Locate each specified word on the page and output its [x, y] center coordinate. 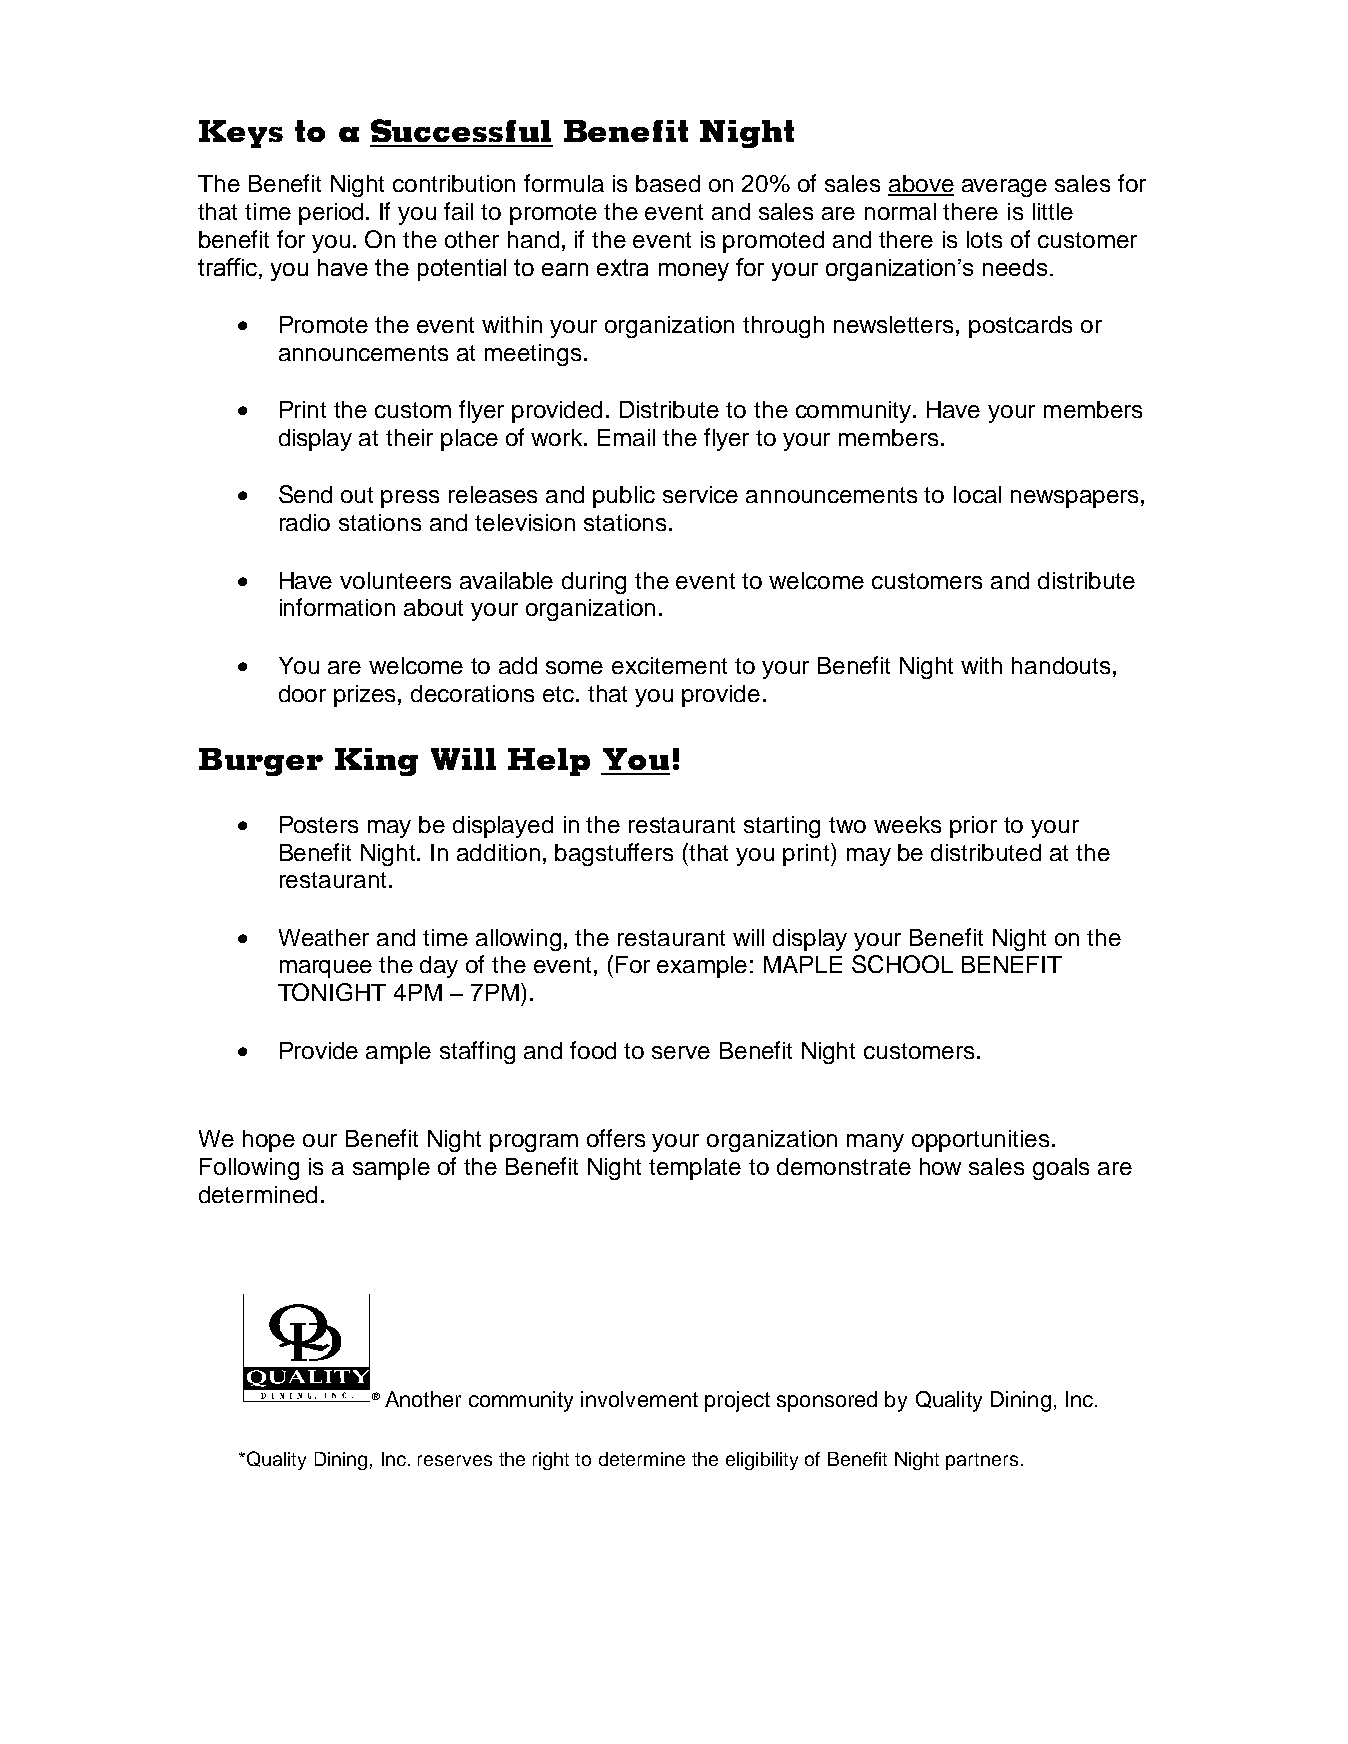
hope [269, 1141]
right [551, 1461]
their [409, 437]
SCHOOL [902, 964]
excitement [669, 665]
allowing [518, 940]
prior [973, 827]
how [940, 1166]
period [333, 214]
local [977, 494]
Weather [324, 937]
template [695, 1169]
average [1004, 188]
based [668, 183]
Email [626, 437]
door [302, 693]
